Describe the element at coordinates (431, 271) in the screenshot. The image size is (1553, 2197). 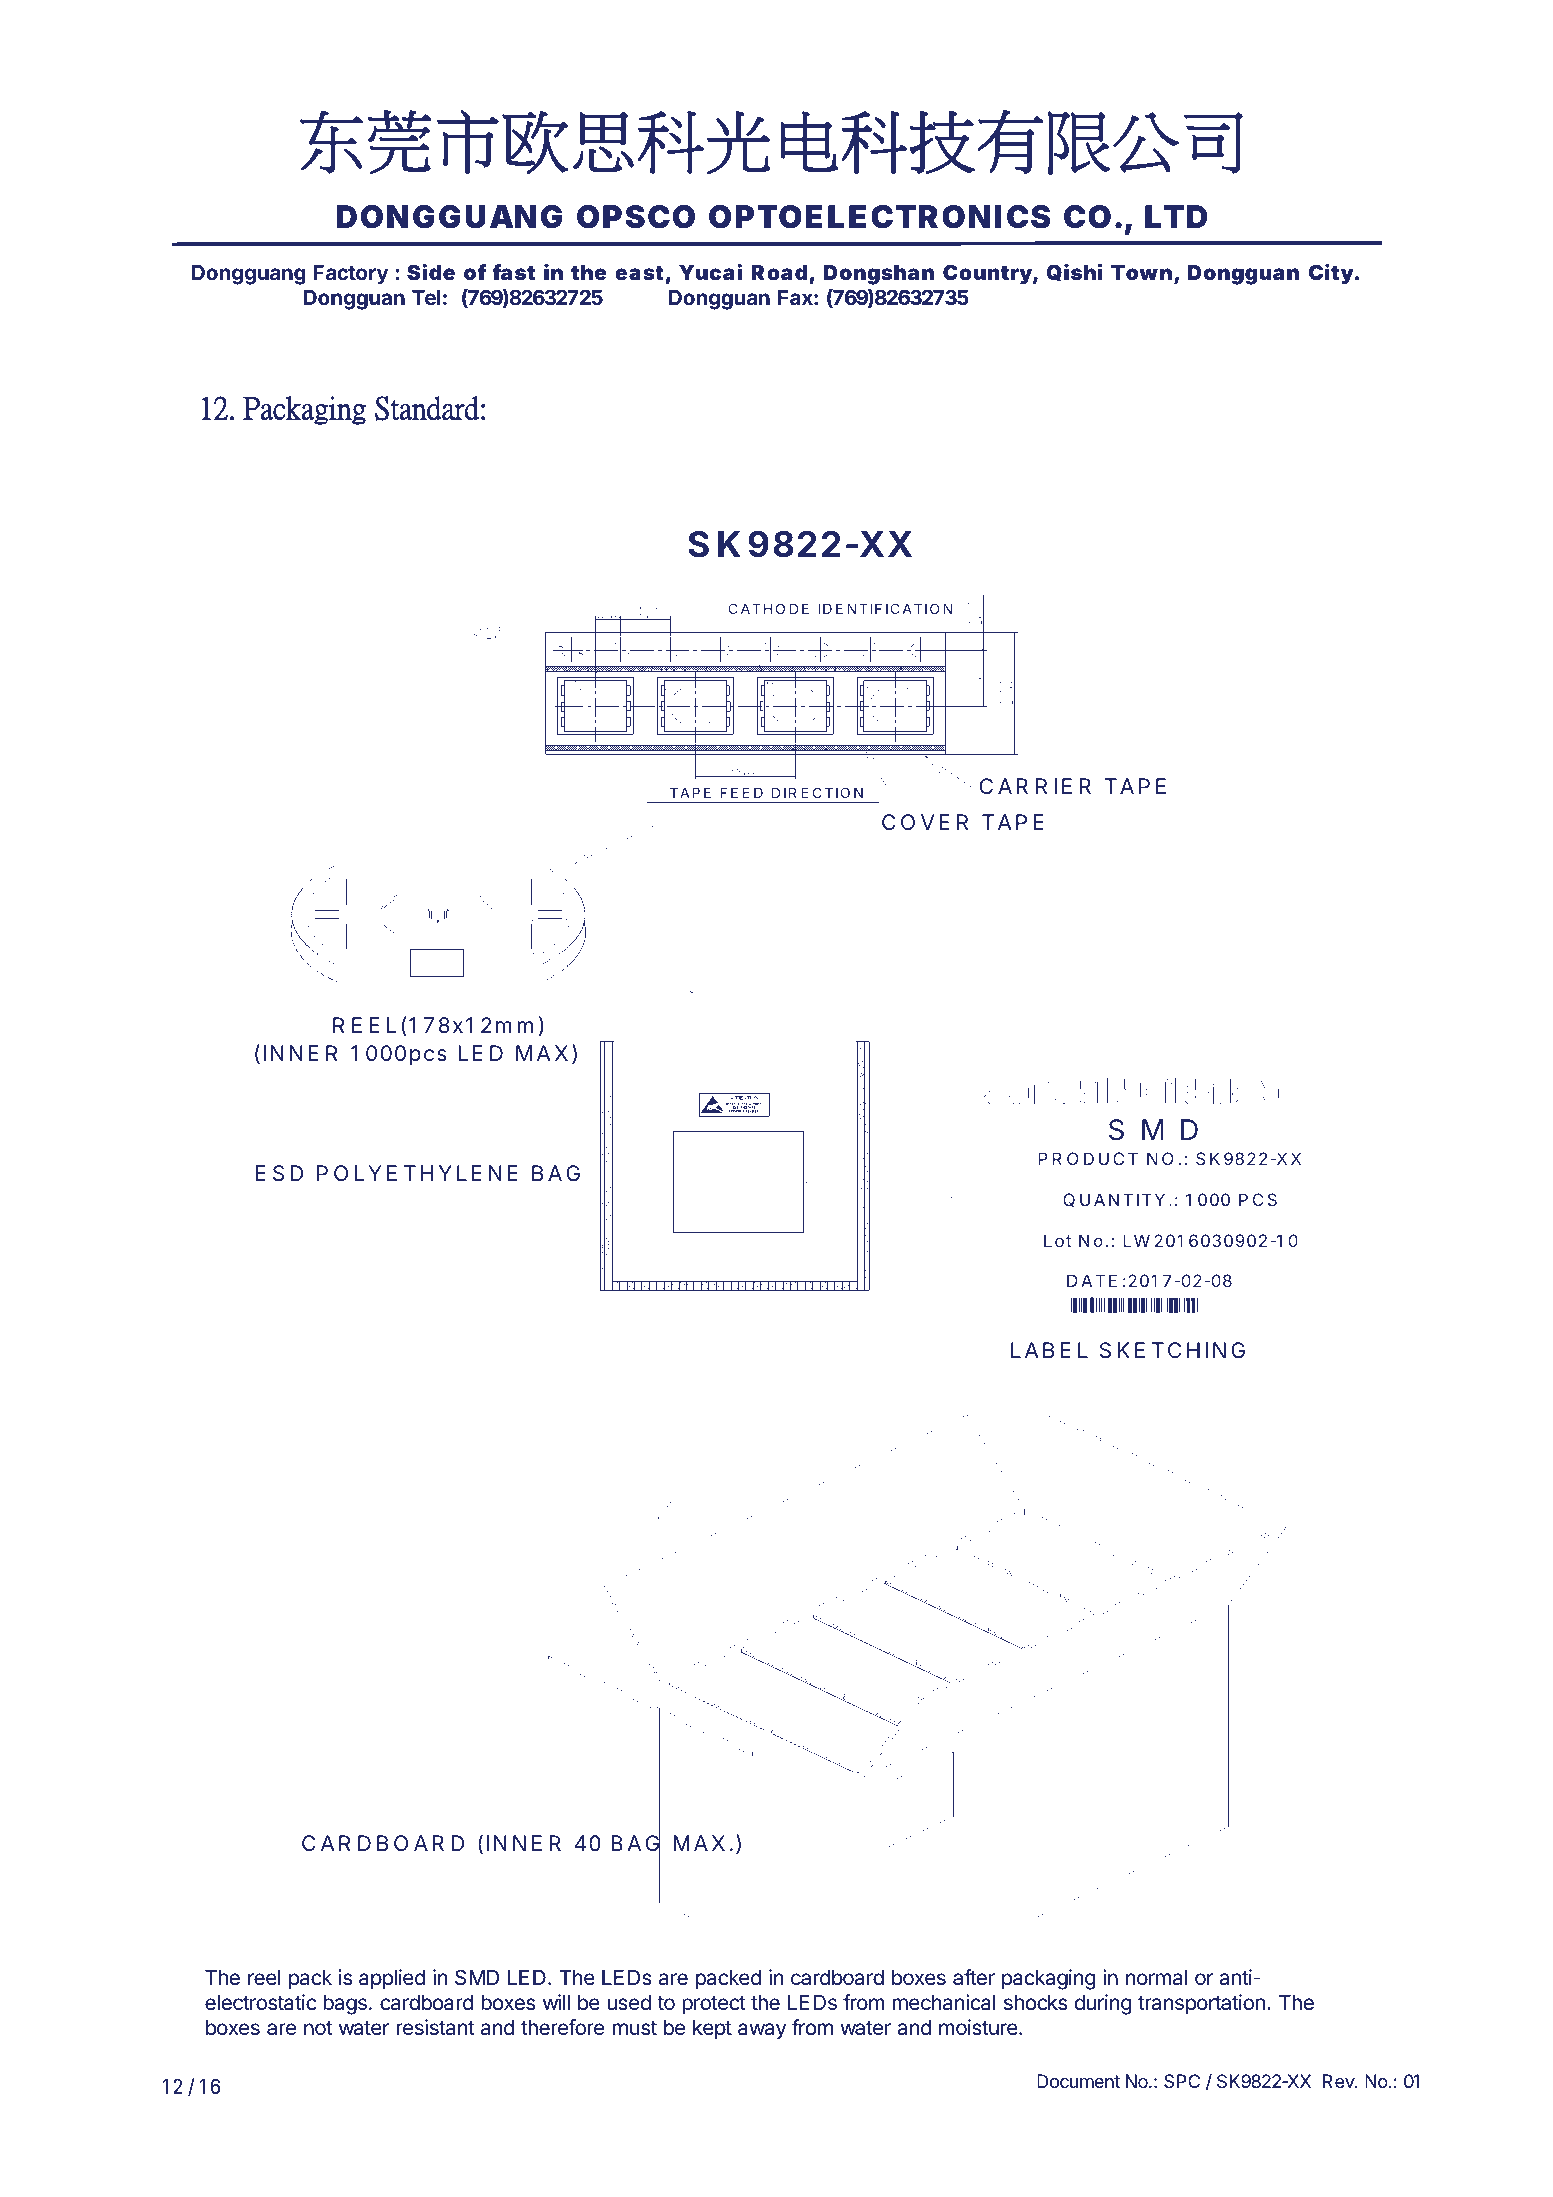
I see `Side` at that location.
